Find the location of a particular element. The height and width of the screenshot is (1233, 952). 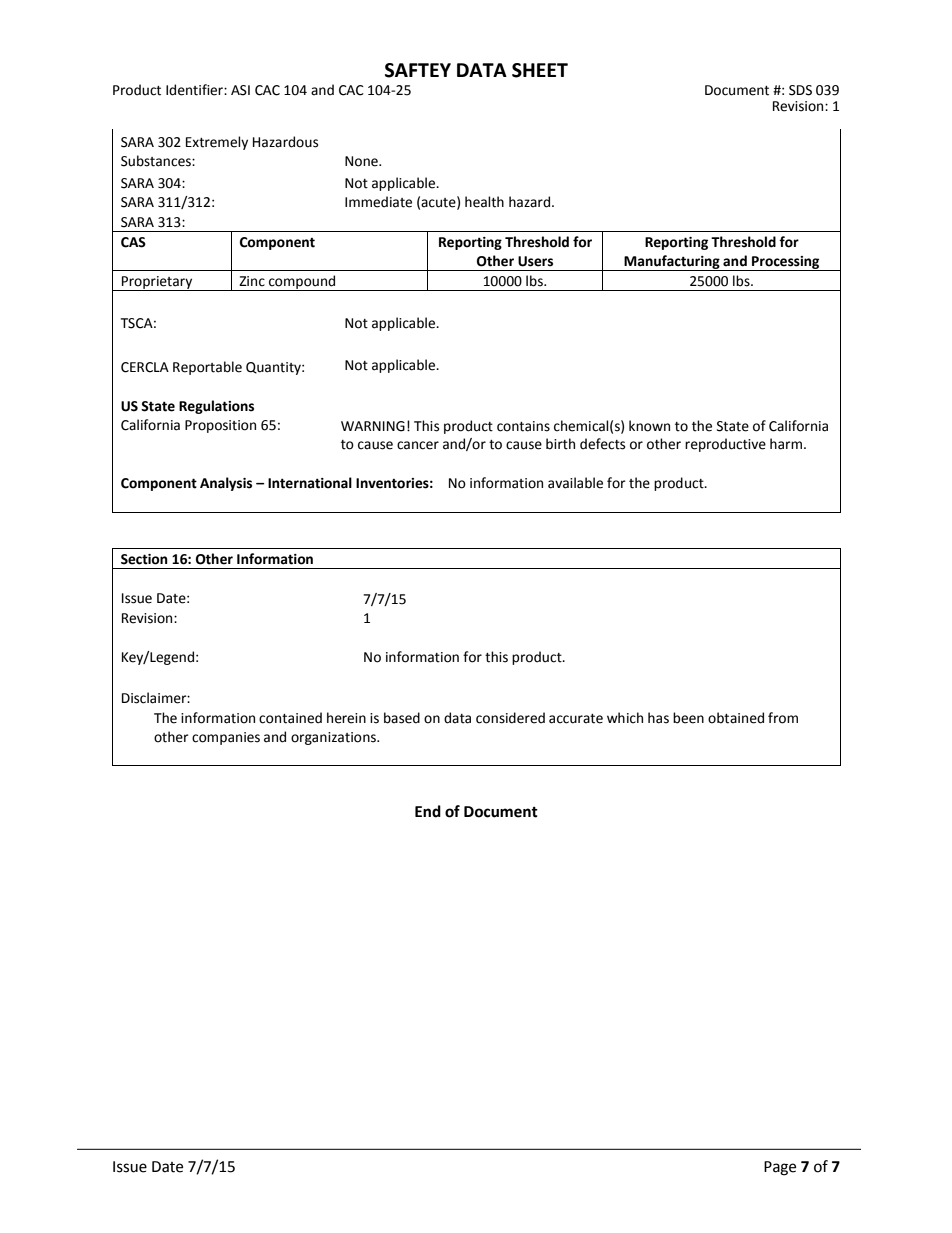

obtained is located at coordinates (736, 718).
